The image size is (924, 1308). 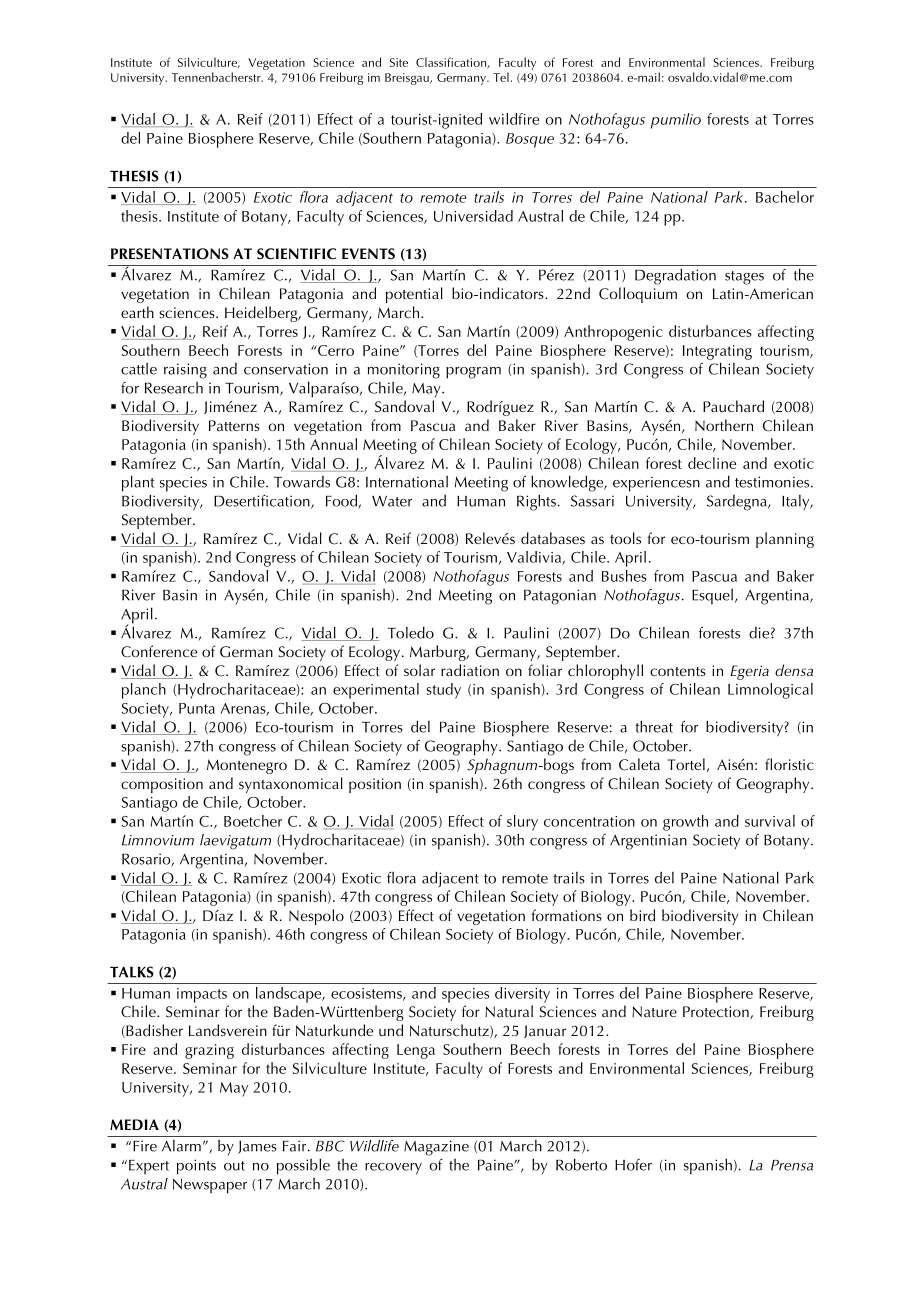 What do you see at coordinates (132, 972) in the image?
I see `TALKS` at bounding box center [132, 972].
